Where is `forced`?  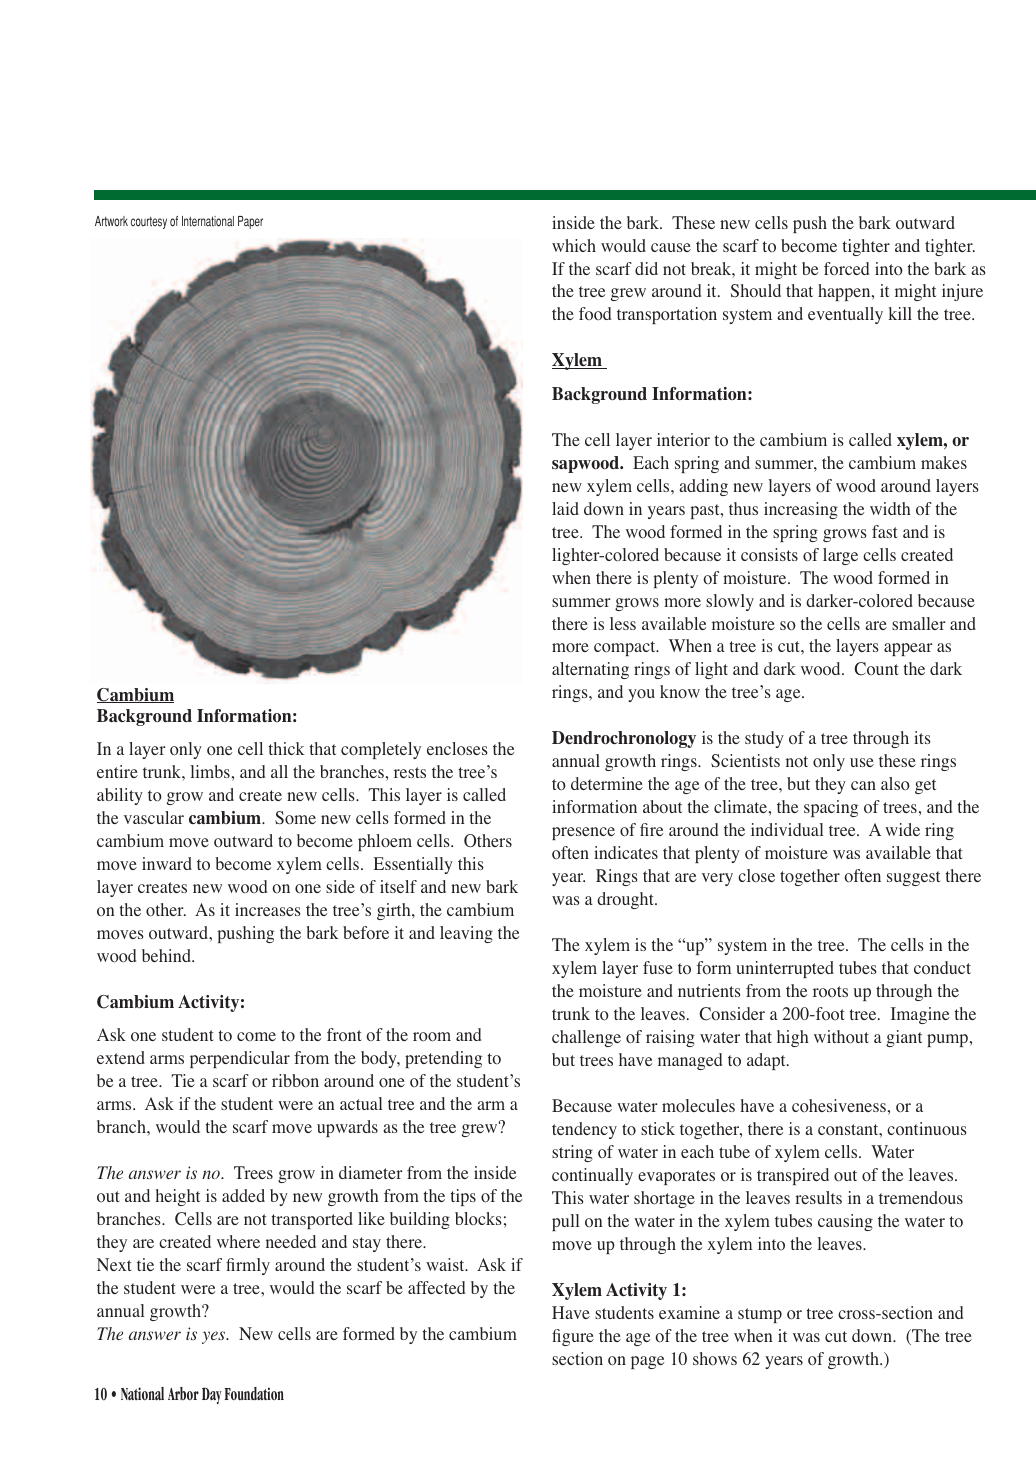
forced is located at coordinates (846, 268).
